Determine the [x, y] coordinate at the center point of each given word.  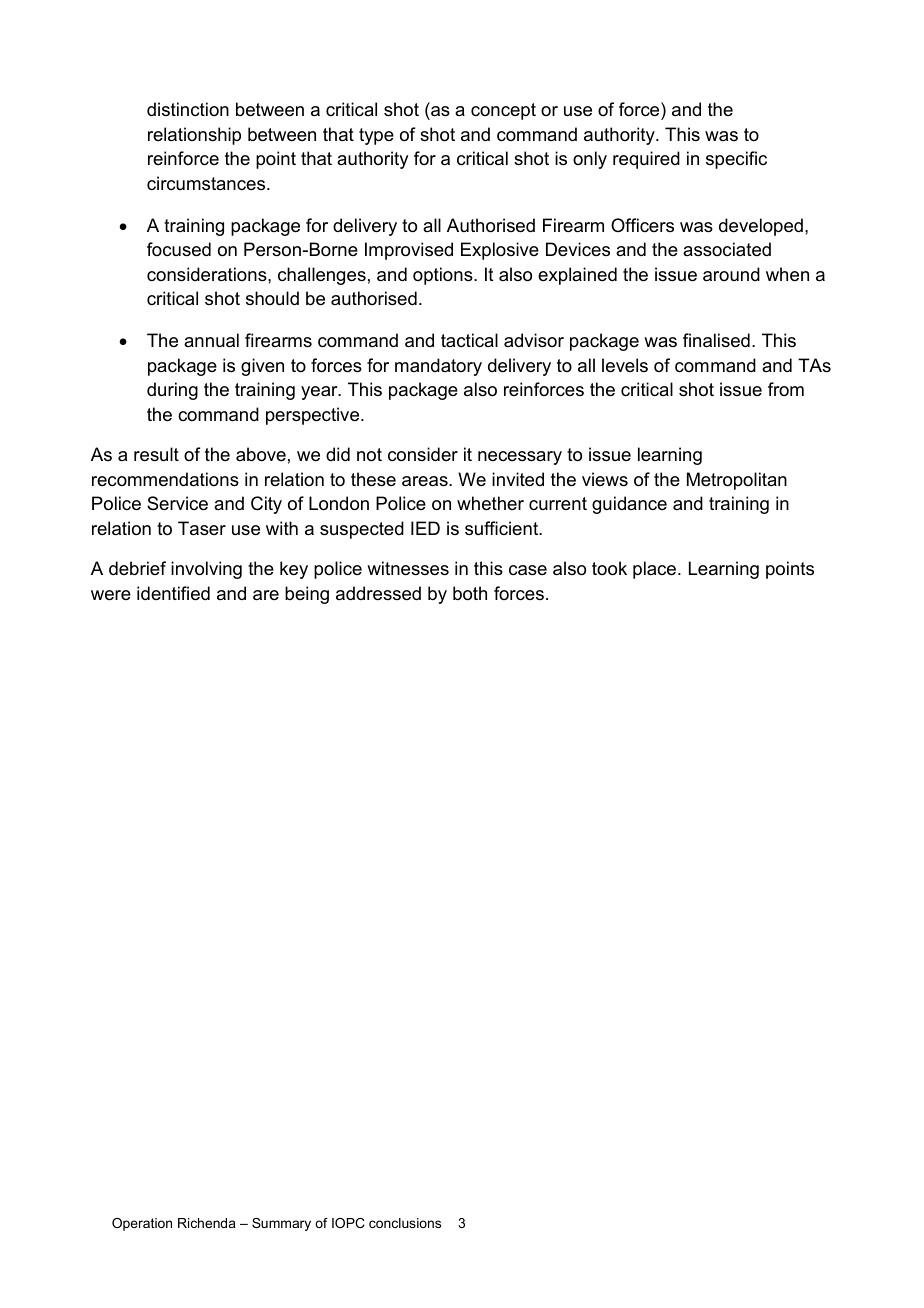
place [656, 570]
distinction [188, 109]
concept [503, 111]
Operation [142, 1224]
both [470, 593]
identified [173, 593]
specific [736, 160]
